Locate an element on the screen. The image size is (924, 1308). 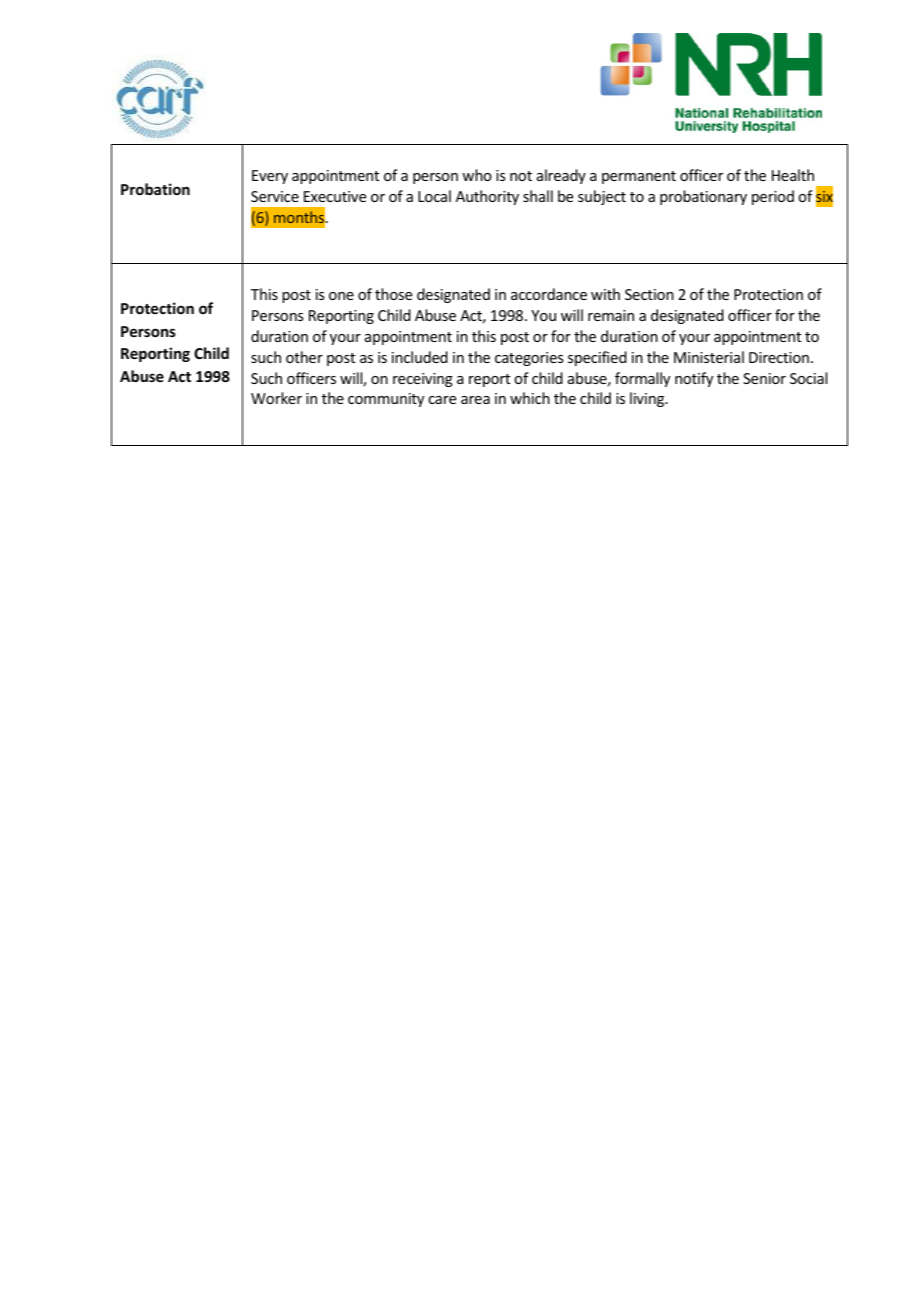
accordance is located at coordinates (549, 294).
